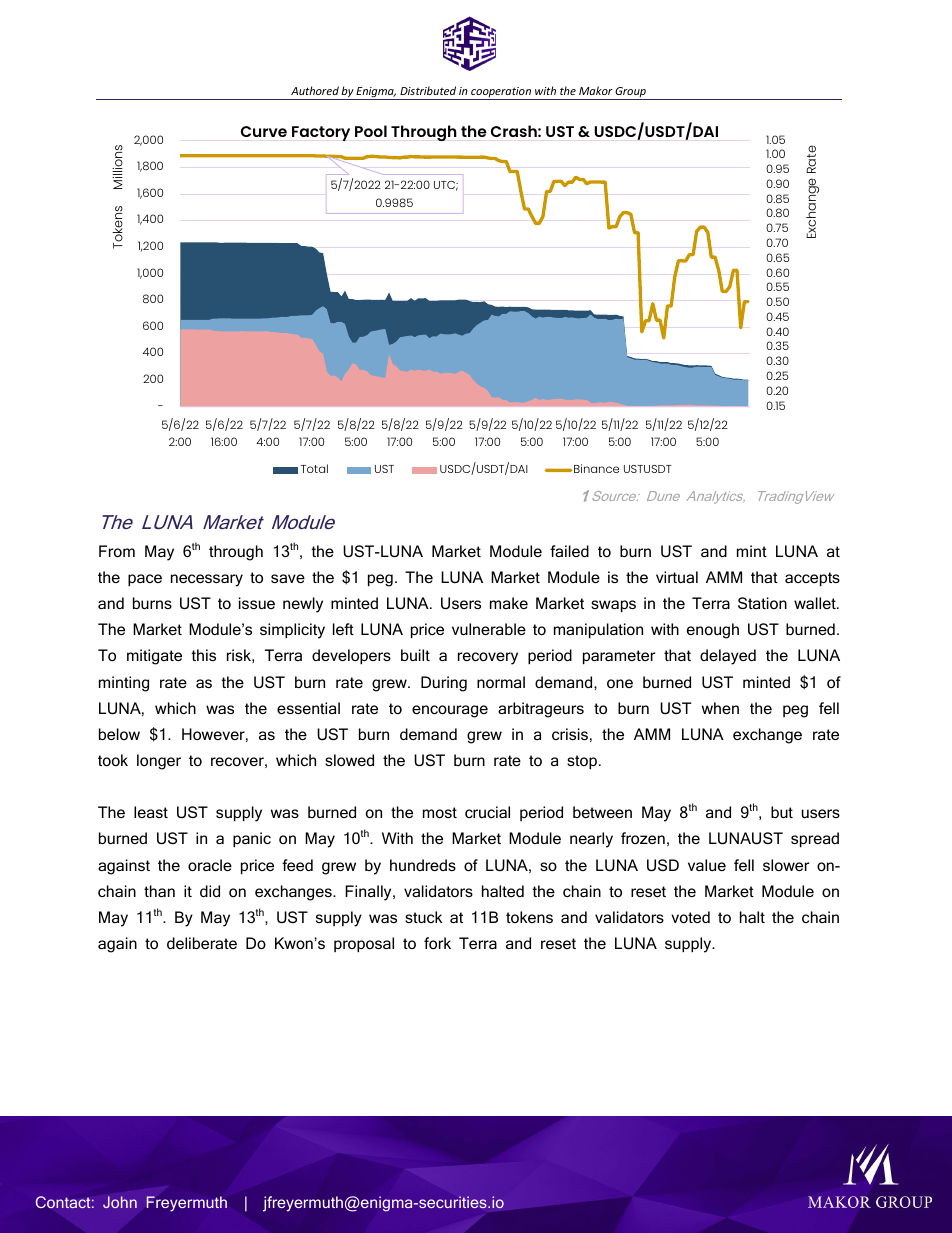  What do you see at coordinates (631, 93) in the screenshot?
I see `Group` at bounding box center [631, 93].
